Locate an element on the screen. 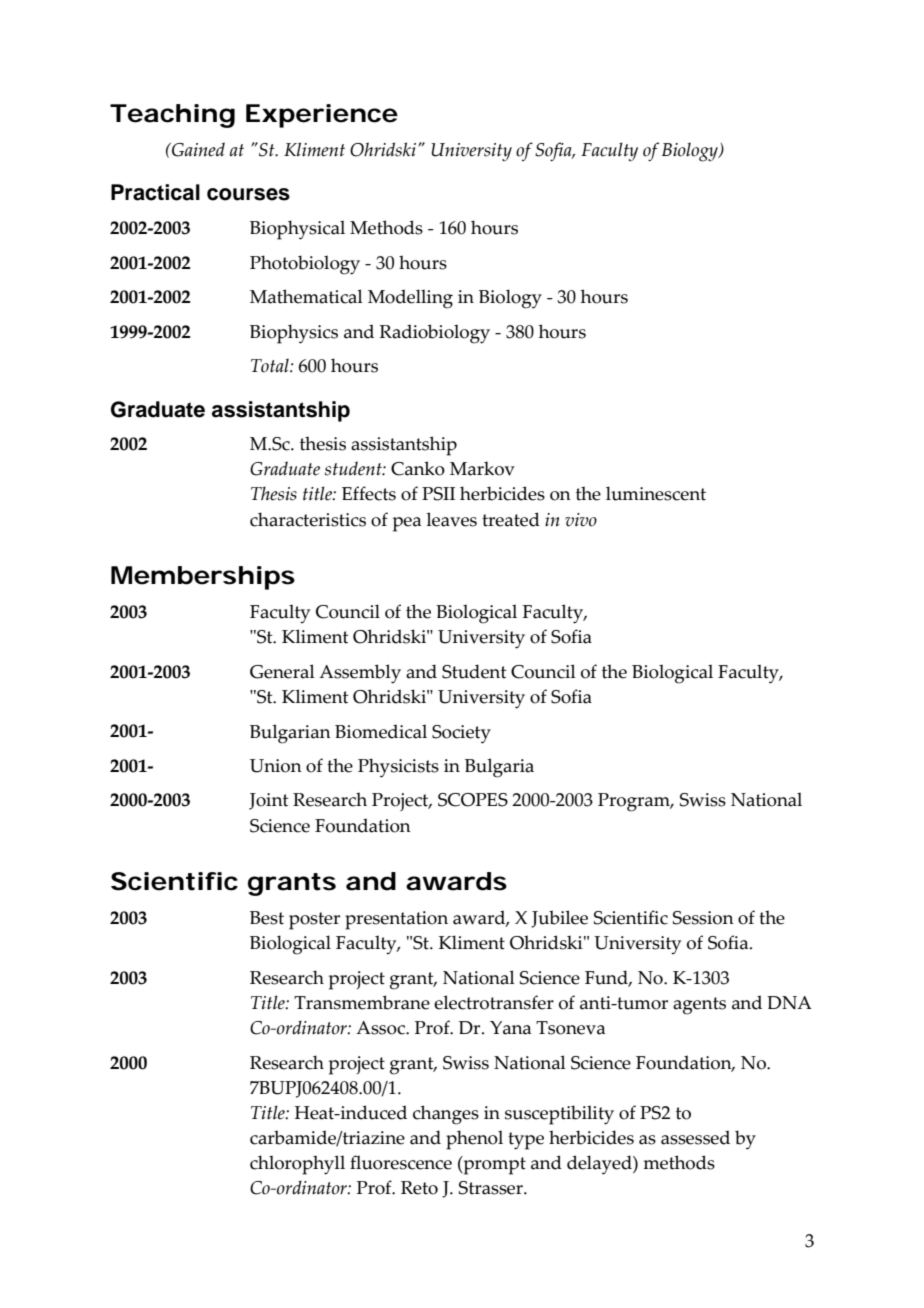  vivo is located at coordinates (581, 520).
